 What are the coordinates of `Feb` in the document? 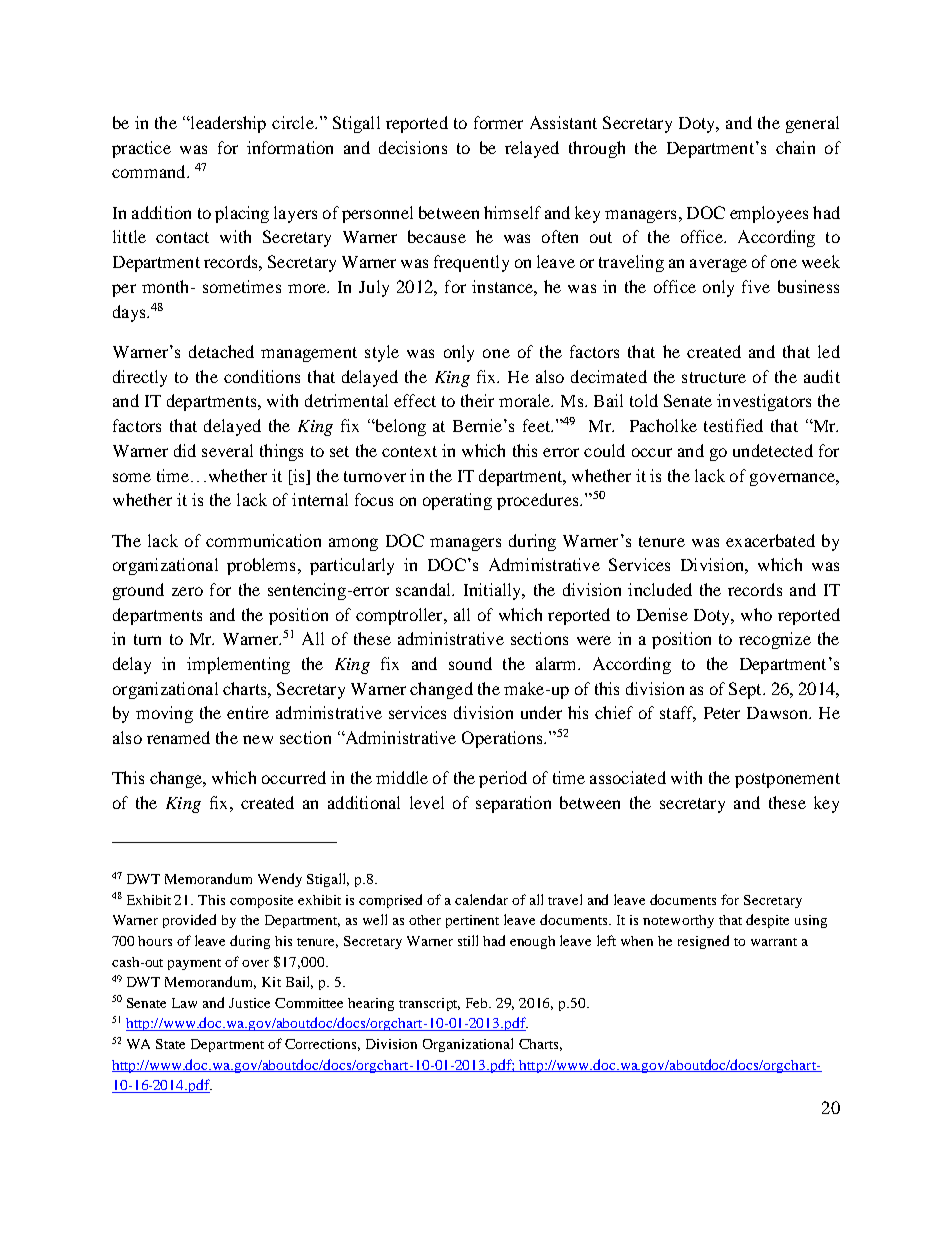 It's located at (478, 1003).
